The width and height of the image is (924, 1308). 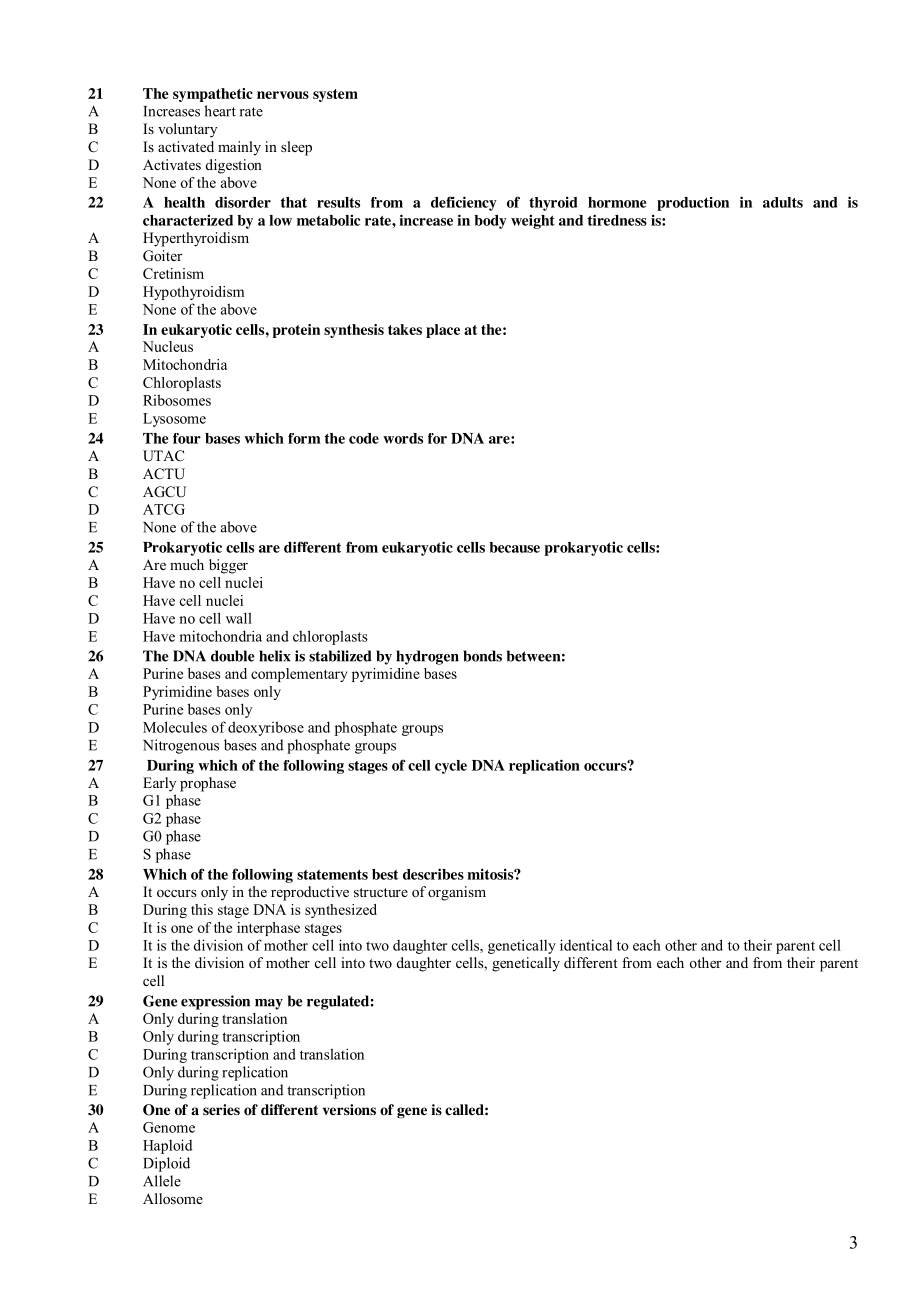 I want to click on series, so click(x=221, y=1109).
